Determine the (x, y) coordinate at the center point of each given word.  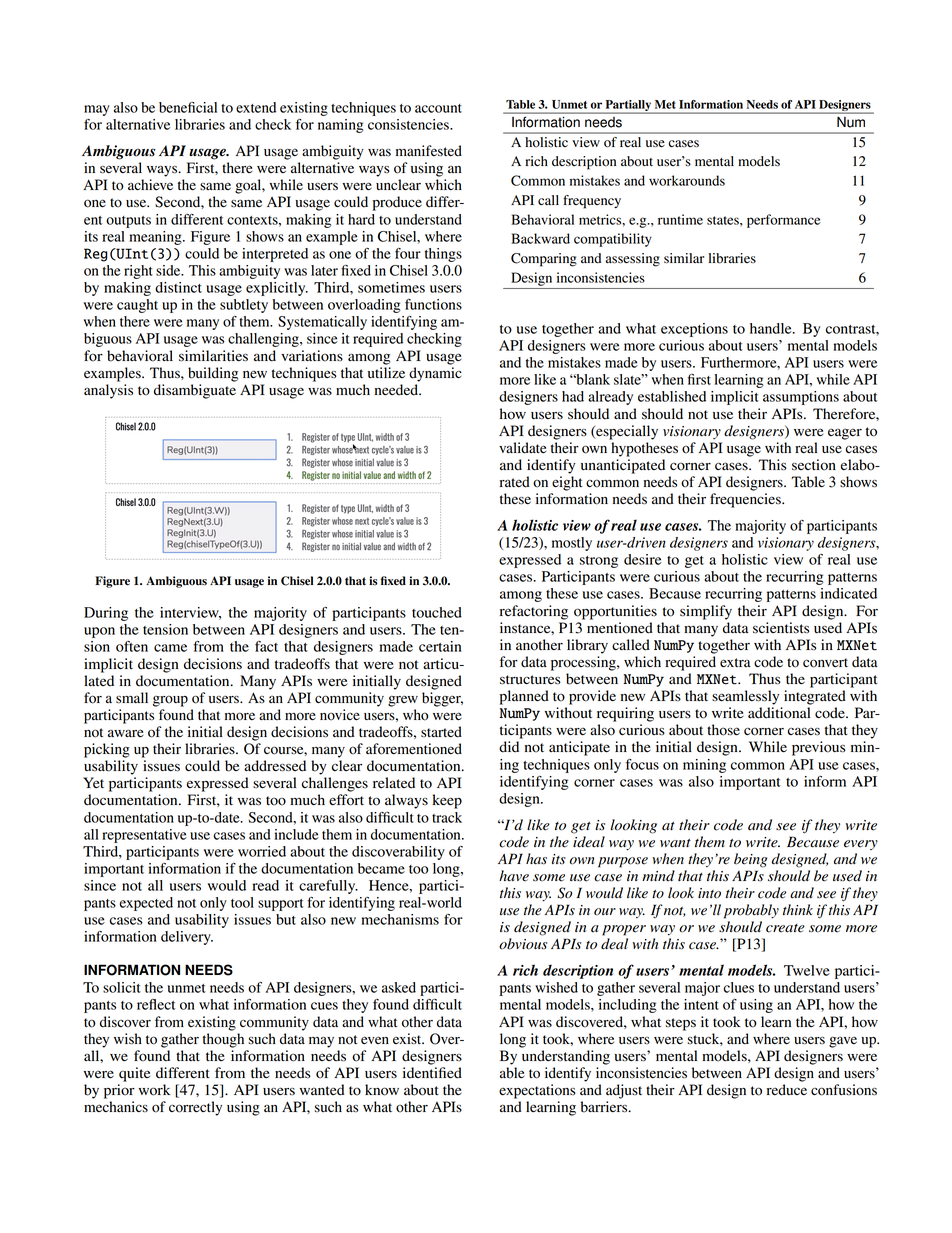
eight (567, 483)
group (170, 701)
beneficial (188, 107)
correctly (195, 1108)
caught (137, 306)
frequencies (746, 500)
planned (524, 697)
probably (751, 911)
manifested (429, 151)
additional (779, 713)
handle (772, 328)
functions (433, 304)
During (106, 614)
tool (242, 902)
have (514, 876)
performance (784, 221)
